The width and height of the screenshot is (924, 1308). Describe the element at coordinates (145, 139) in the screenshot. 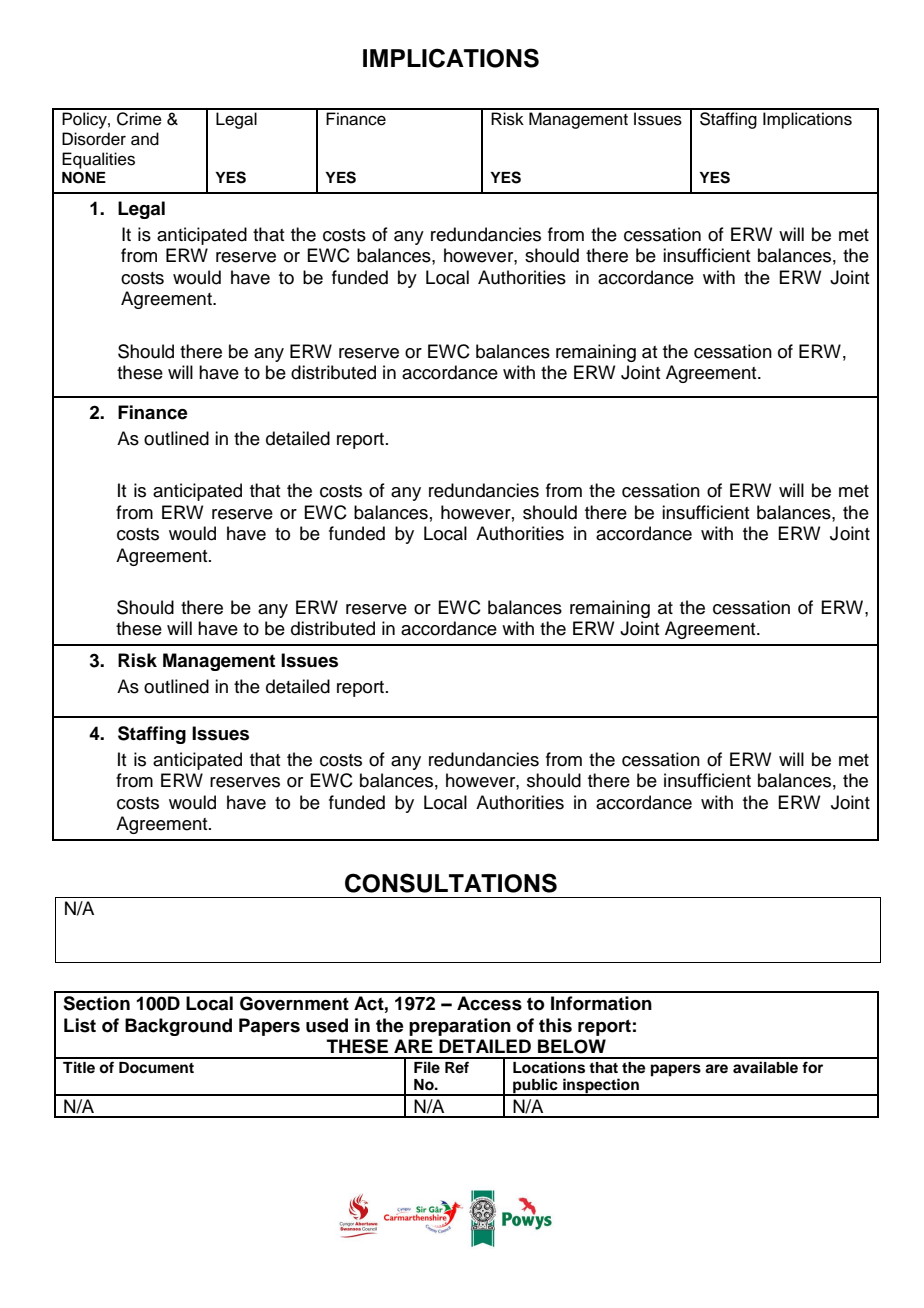

I see `and` at that location.
